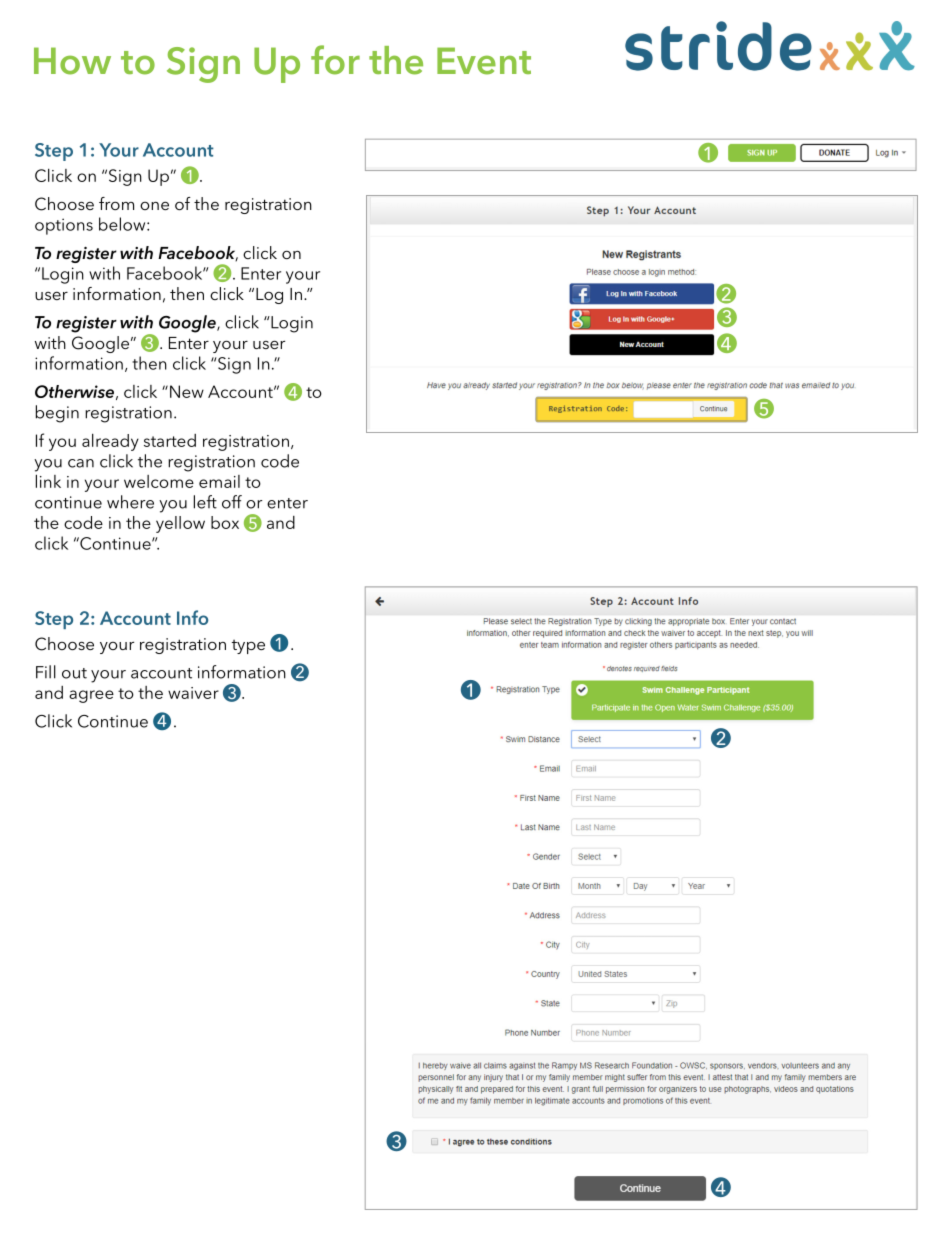 The image size is (952, 1233). I want to click on started, so click(170, 440).
